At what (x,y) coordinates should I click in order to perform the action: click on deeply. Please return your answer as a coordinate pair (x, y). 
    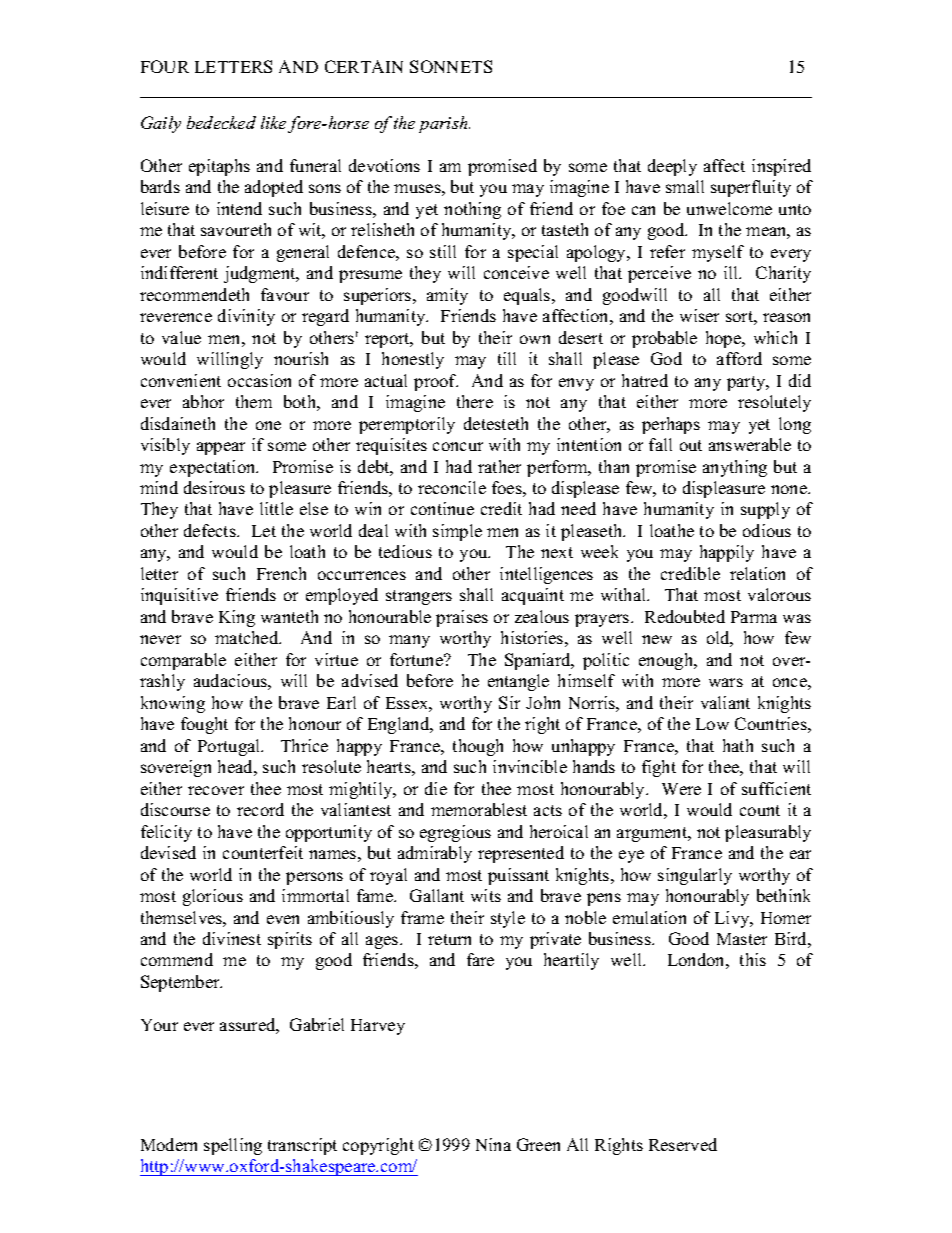
    Looking at the image, I should click on (672, 167).
